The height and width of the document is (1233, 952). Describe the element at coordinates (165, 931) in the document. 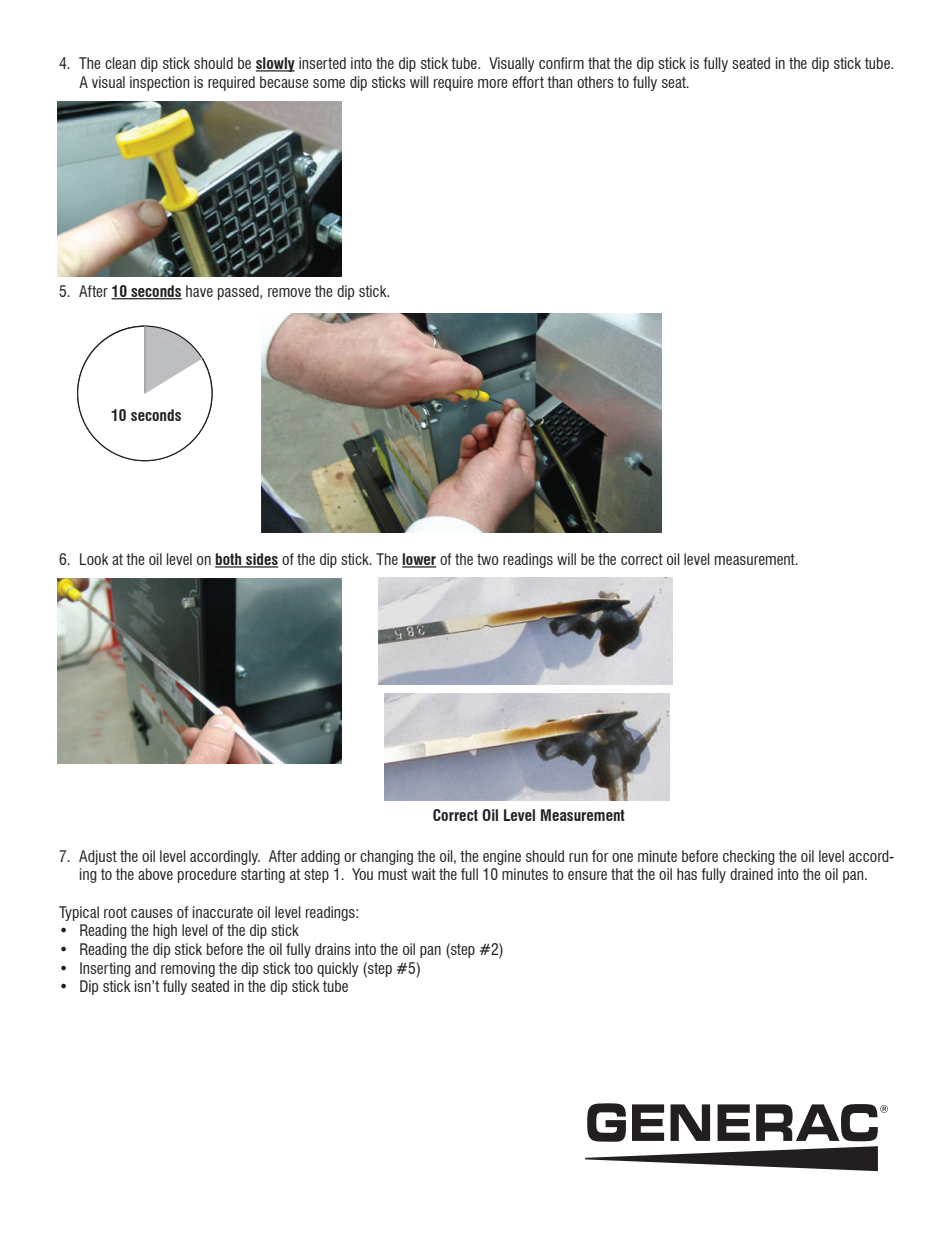

I see `high` at that location.
